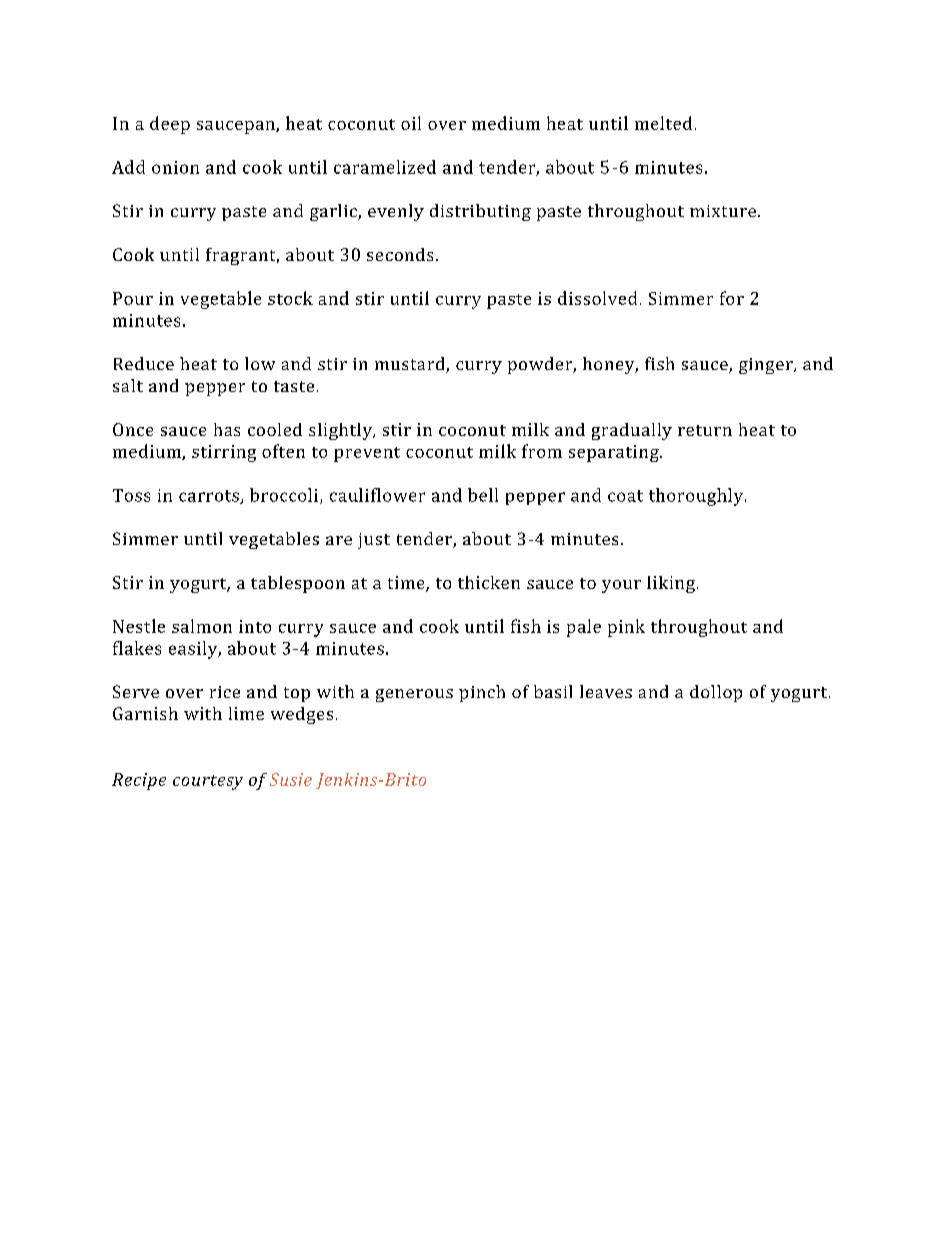 This screenshot has width=952, height=1233. Describe the element at coordinates (170, 125) in the screenshot. I see `deep` at that location.
